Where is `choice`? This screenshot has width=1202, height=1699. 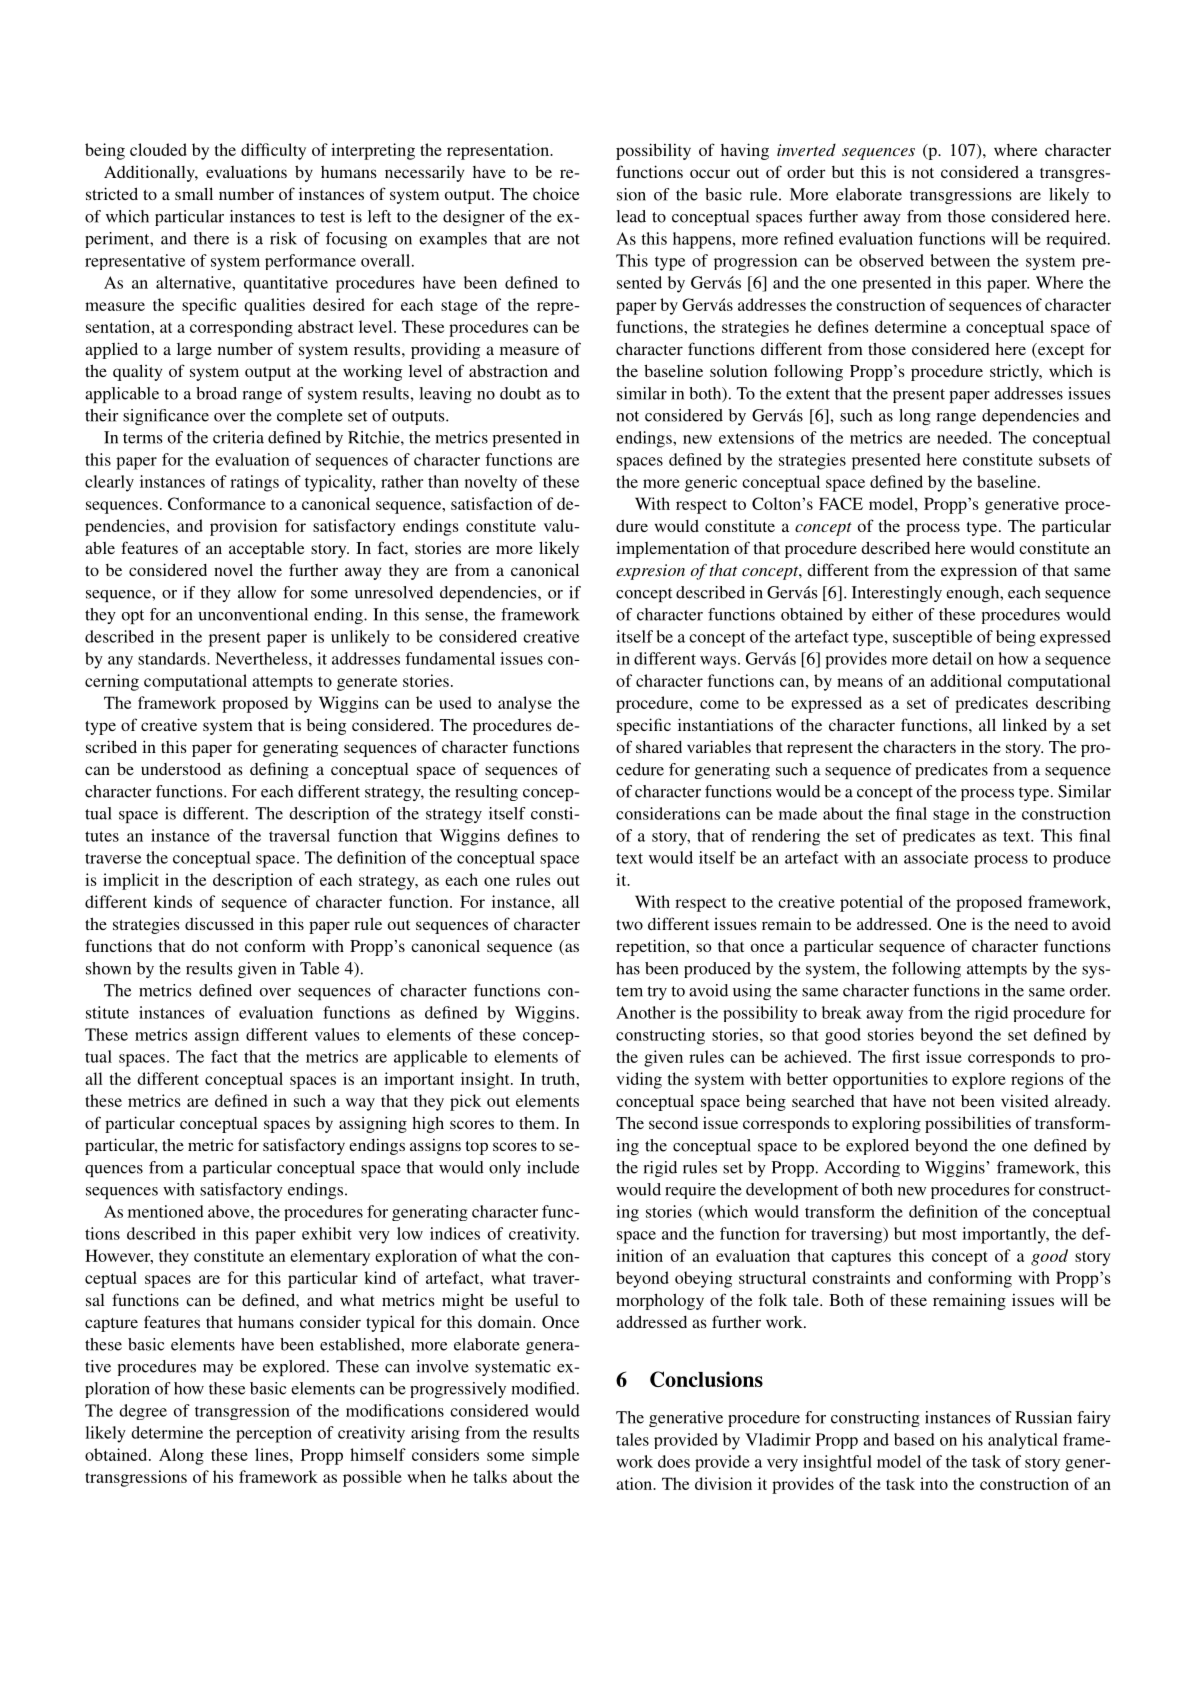
choice is located at coordinates (556, 194).
